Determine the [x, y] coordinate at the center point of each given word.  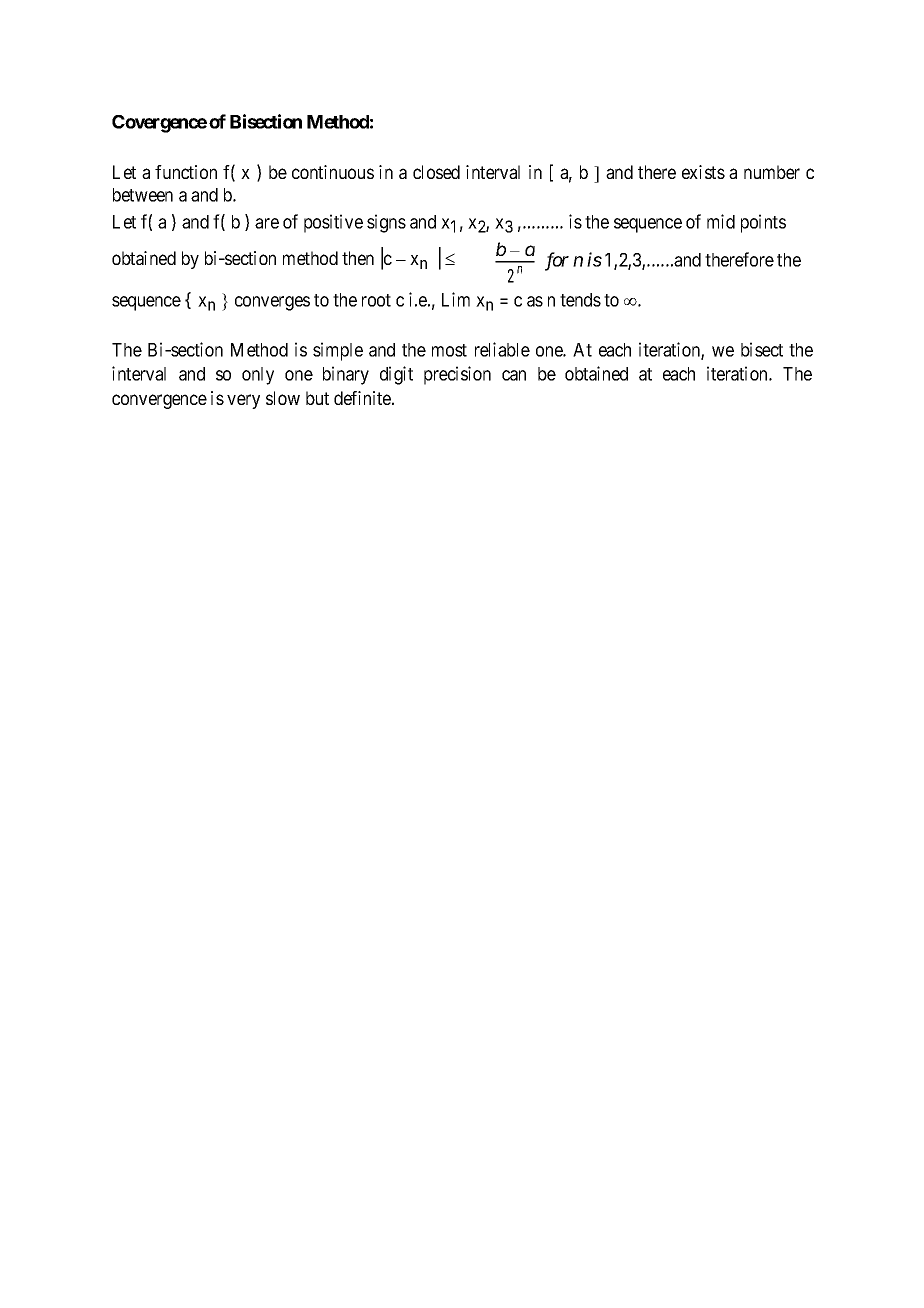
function [186, 172]
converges [272, 303]
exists [703, 172]
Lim [456, 299]
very [243, 401]
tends [580, 300]
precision [457, 375]
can [514, 375]
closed [436, 172]
